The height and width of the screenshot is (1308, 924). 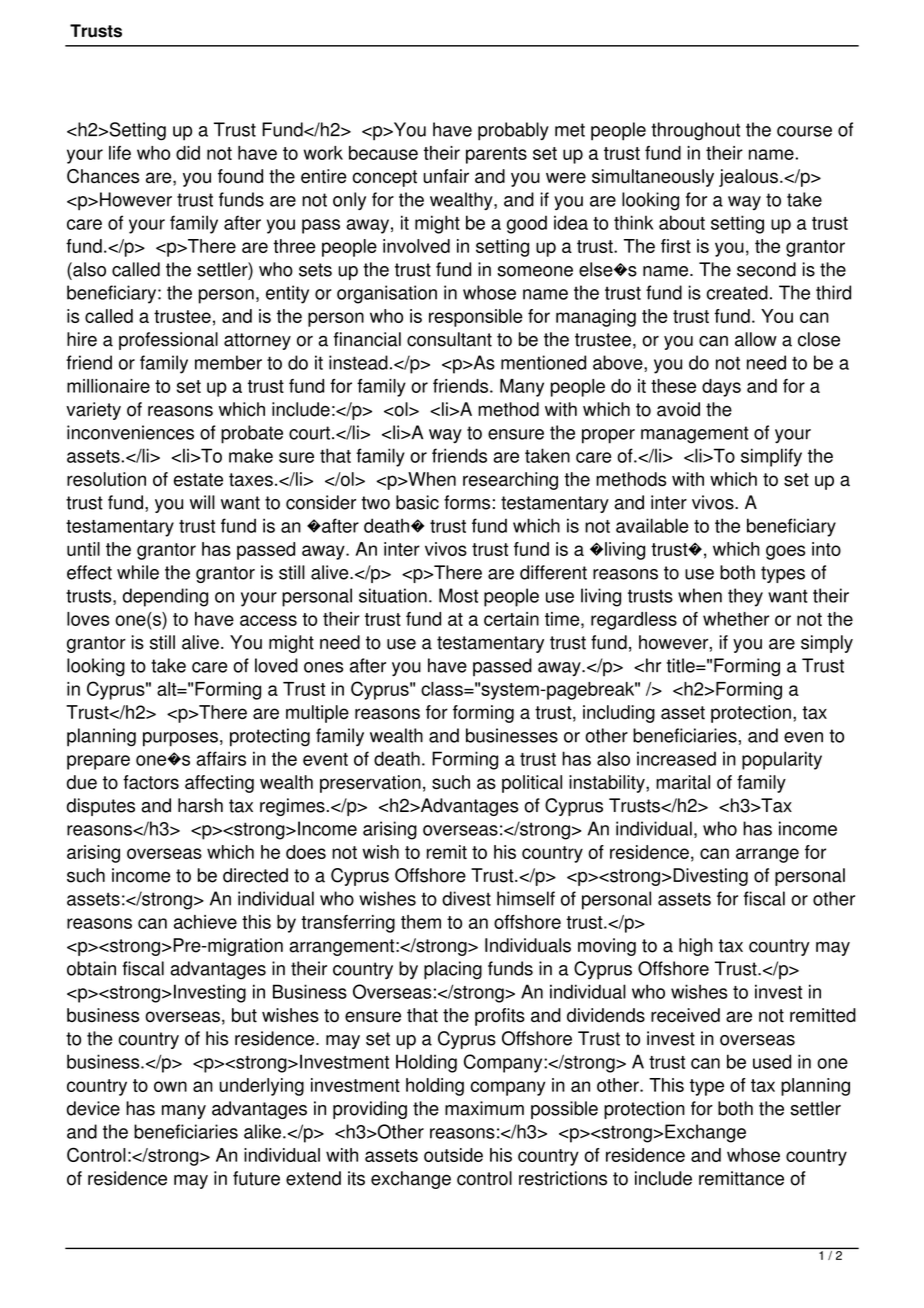 What do you see at coordinates (449, 339) in the screenshot?
I see `consultant` at bounding box center [449, 339].
